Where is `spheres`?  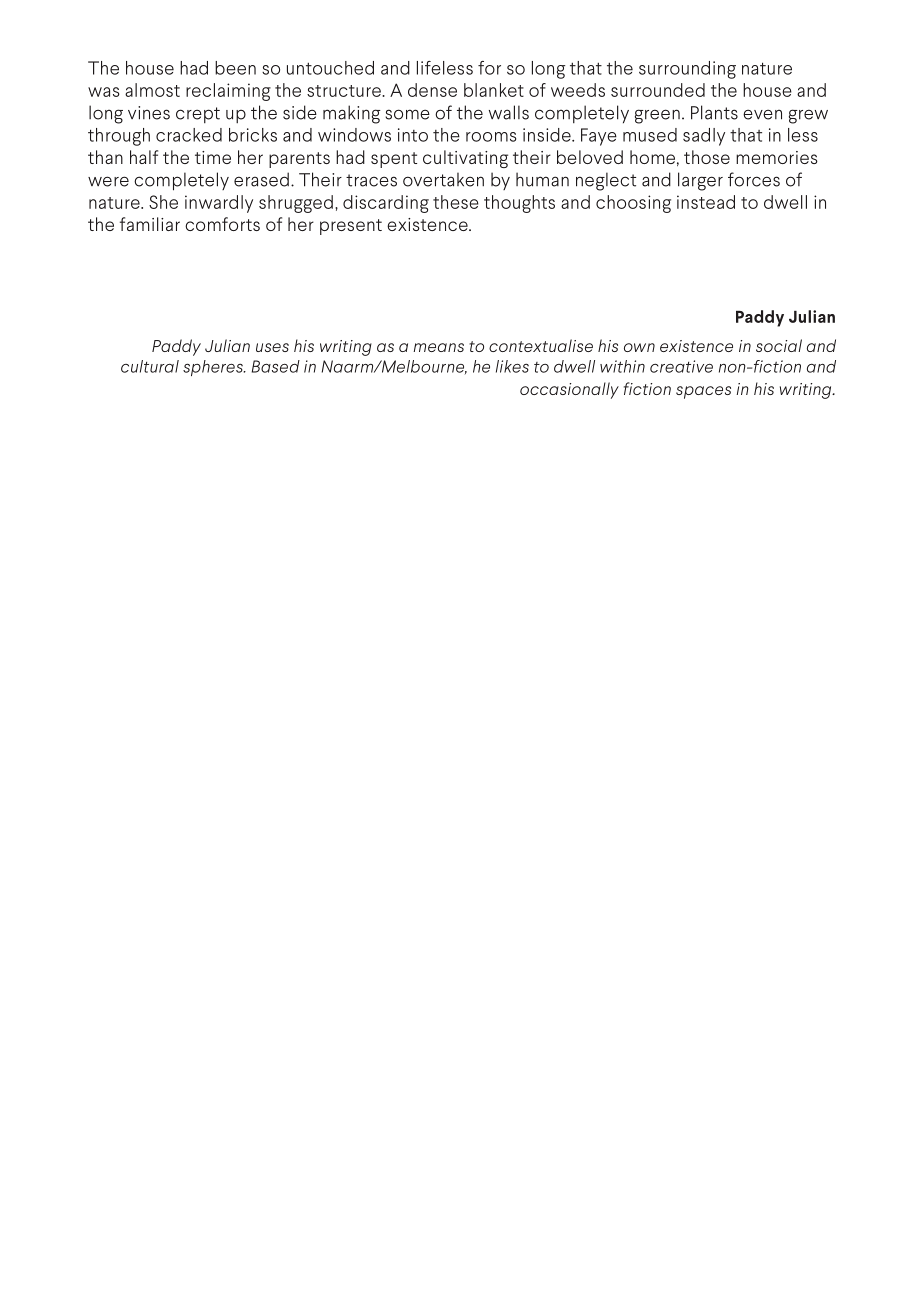 spheres is located at coordinates (214, 368).
